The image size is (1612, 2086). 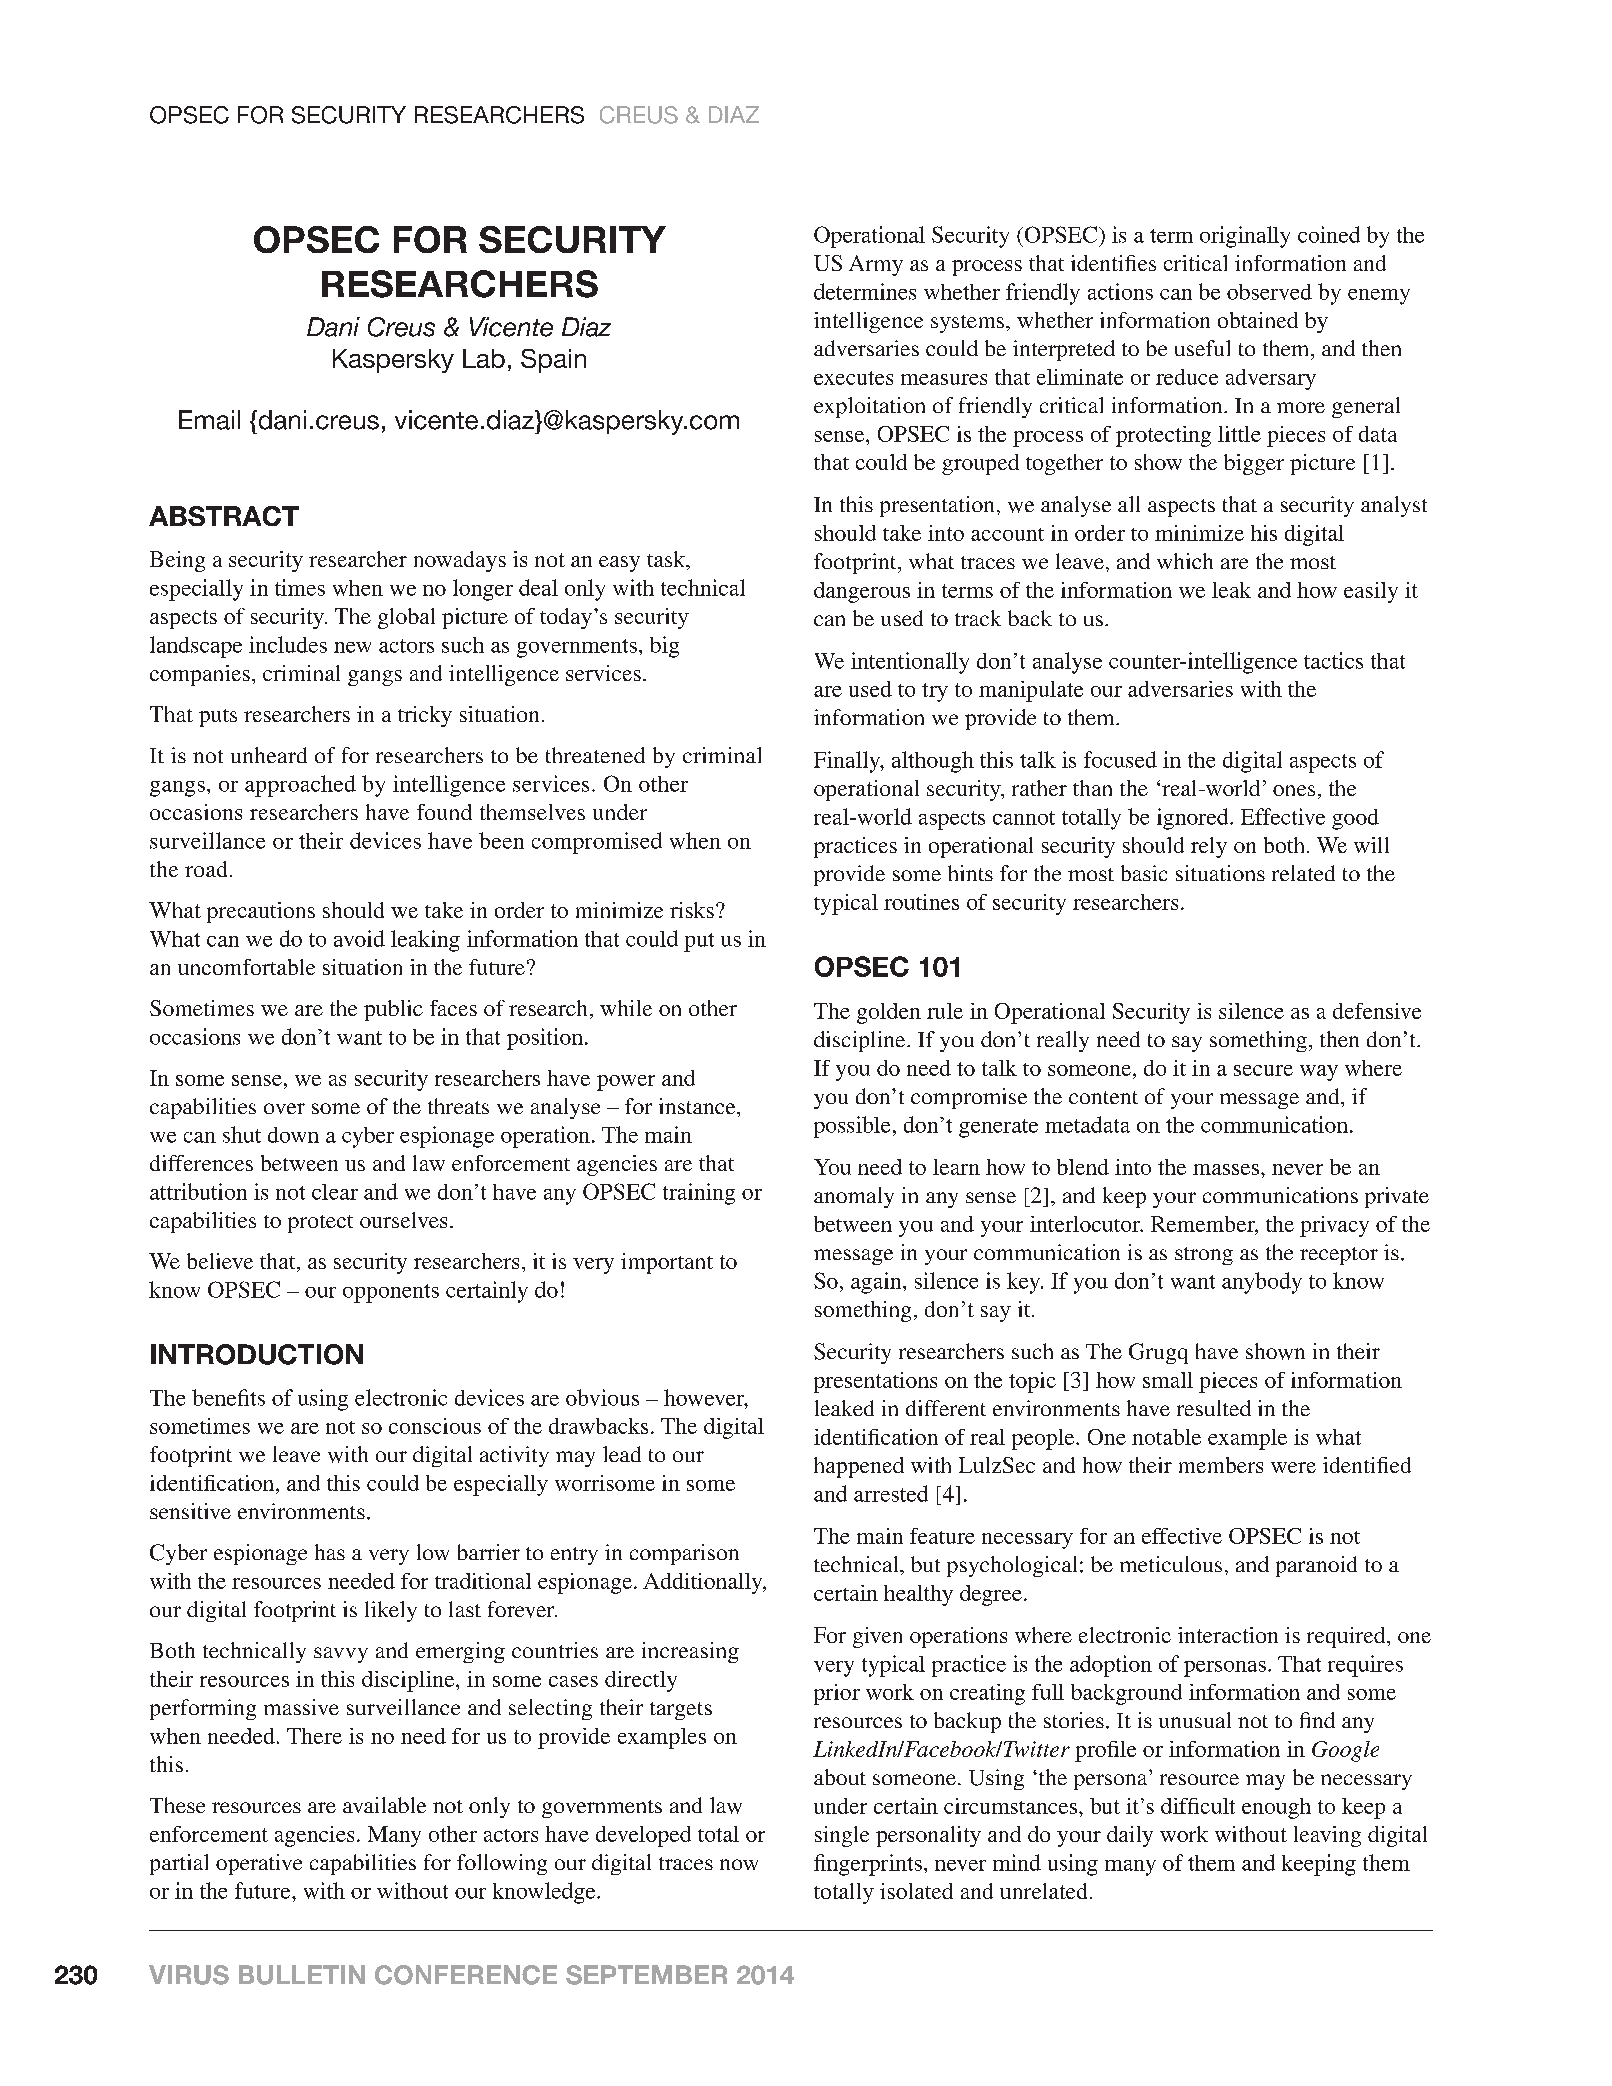 I want to click on INTRODUCTION, so click(x=257, y=1354).
